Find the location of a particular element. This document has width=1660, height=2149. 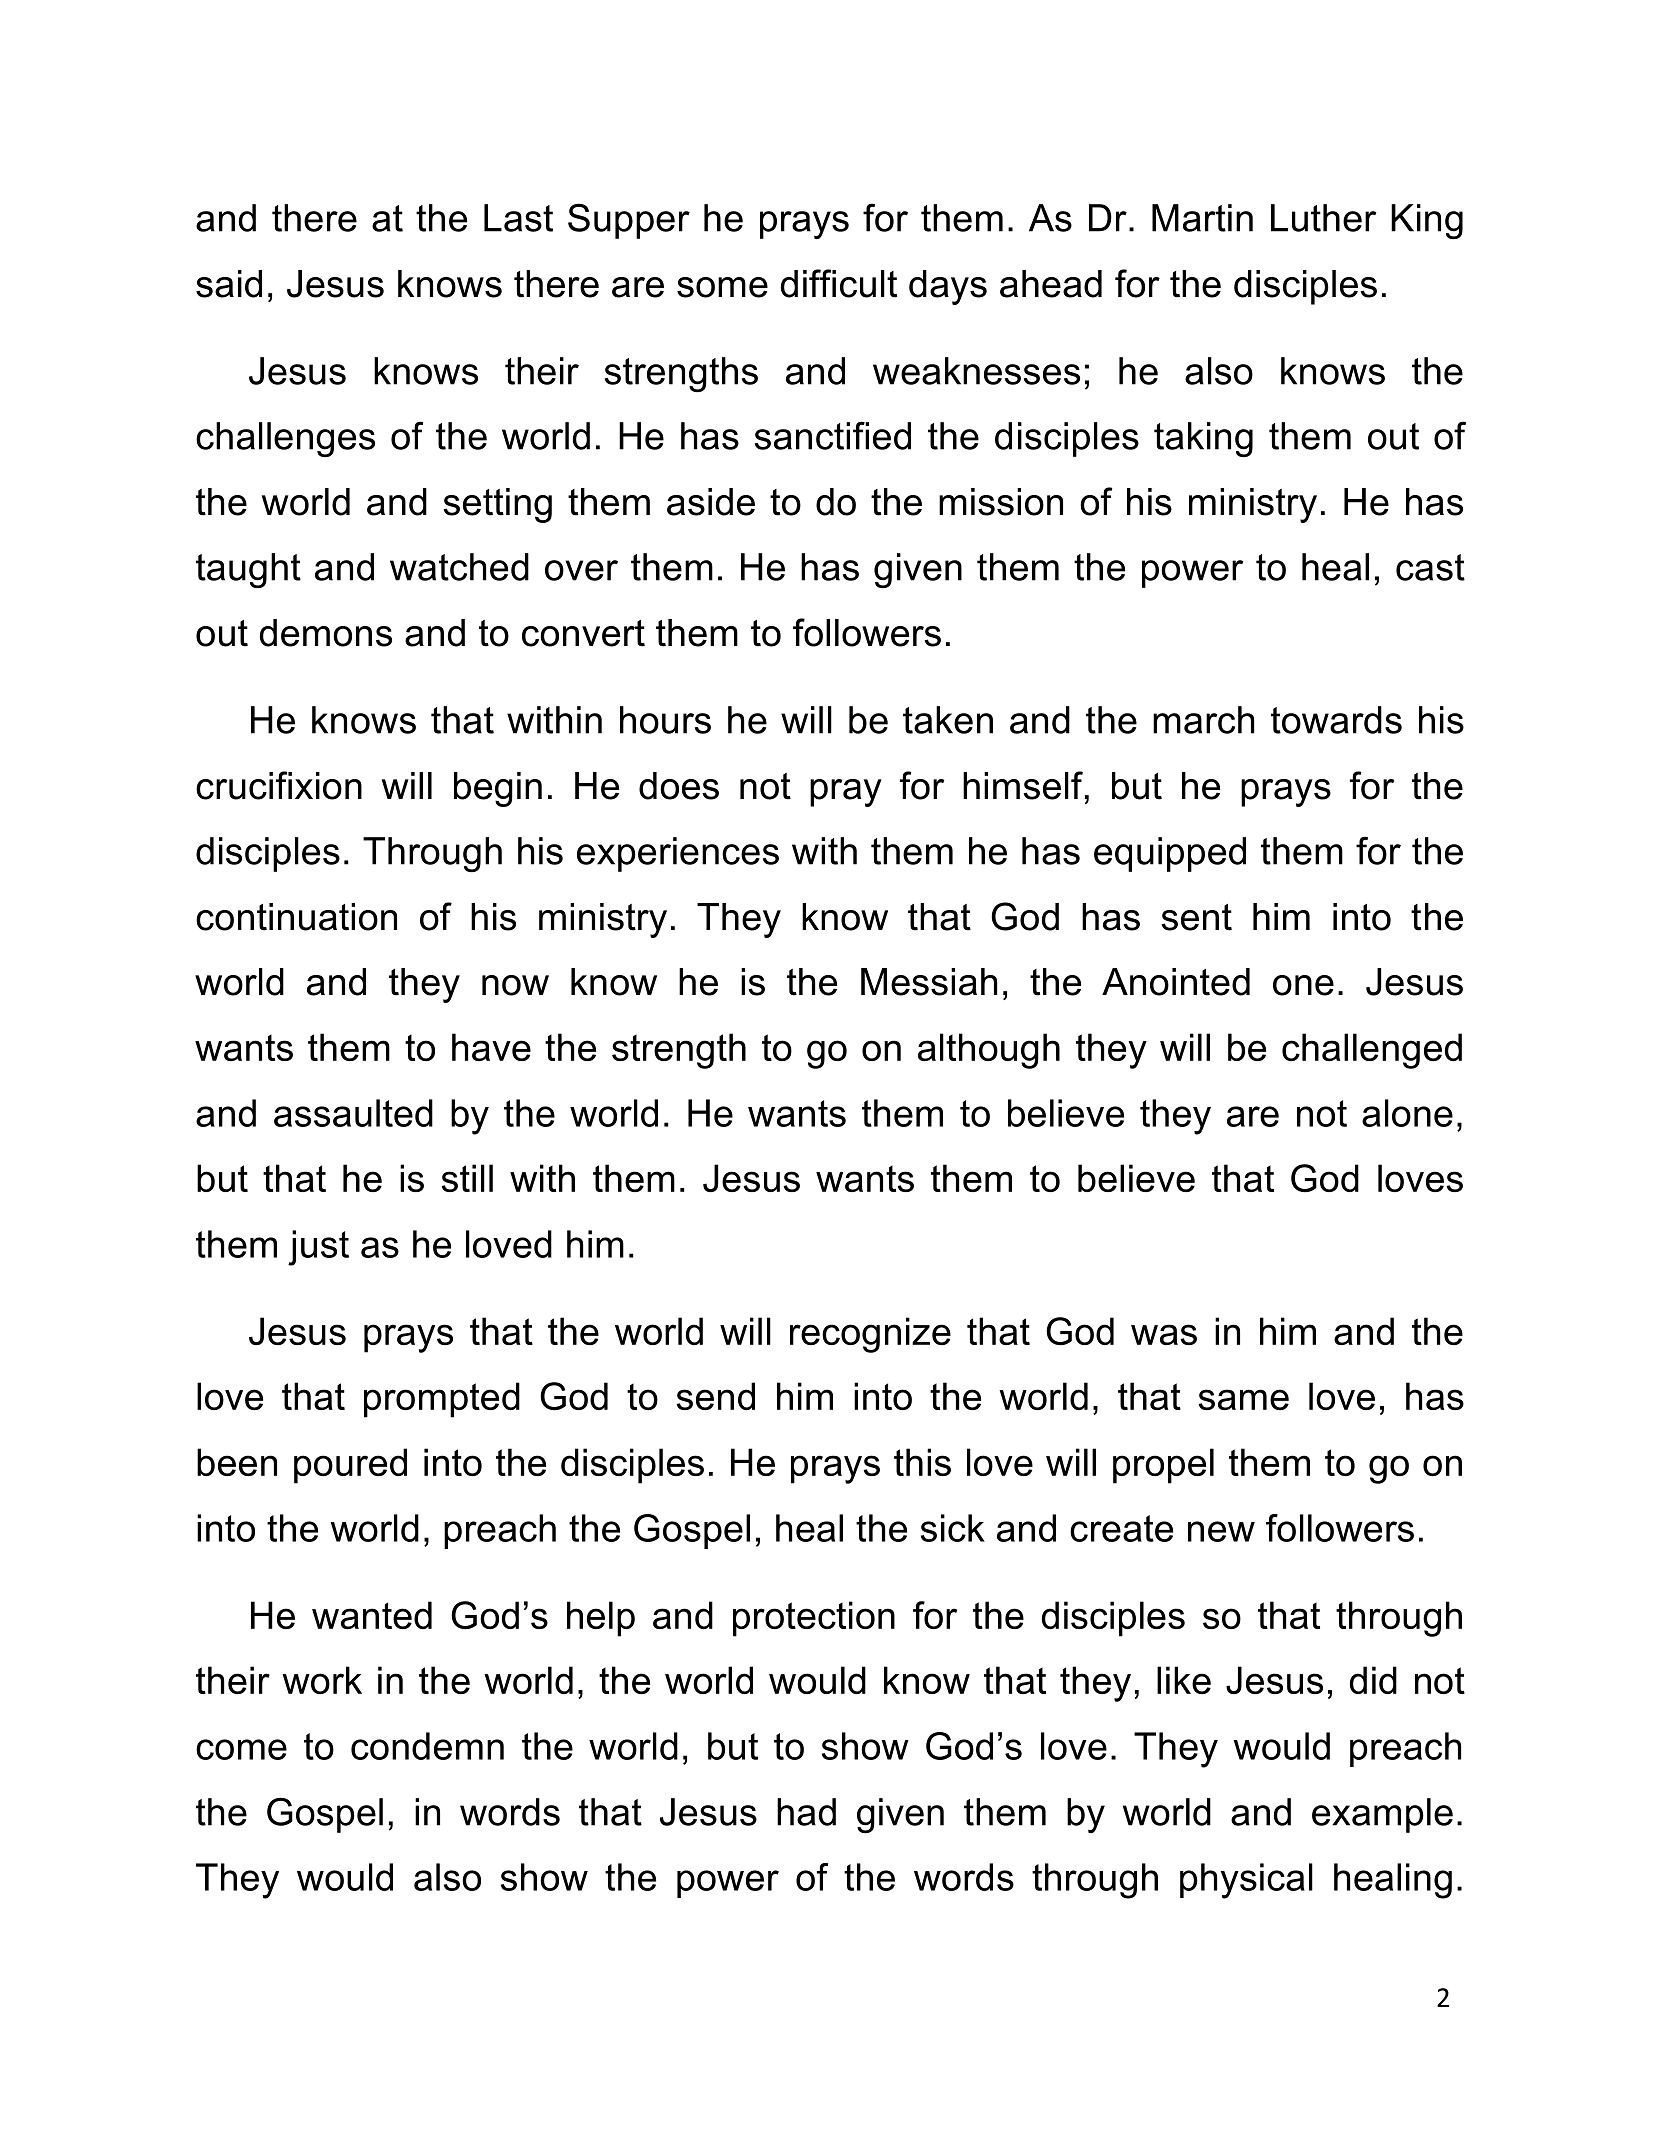

had is located at coordinates (806, 1812).
